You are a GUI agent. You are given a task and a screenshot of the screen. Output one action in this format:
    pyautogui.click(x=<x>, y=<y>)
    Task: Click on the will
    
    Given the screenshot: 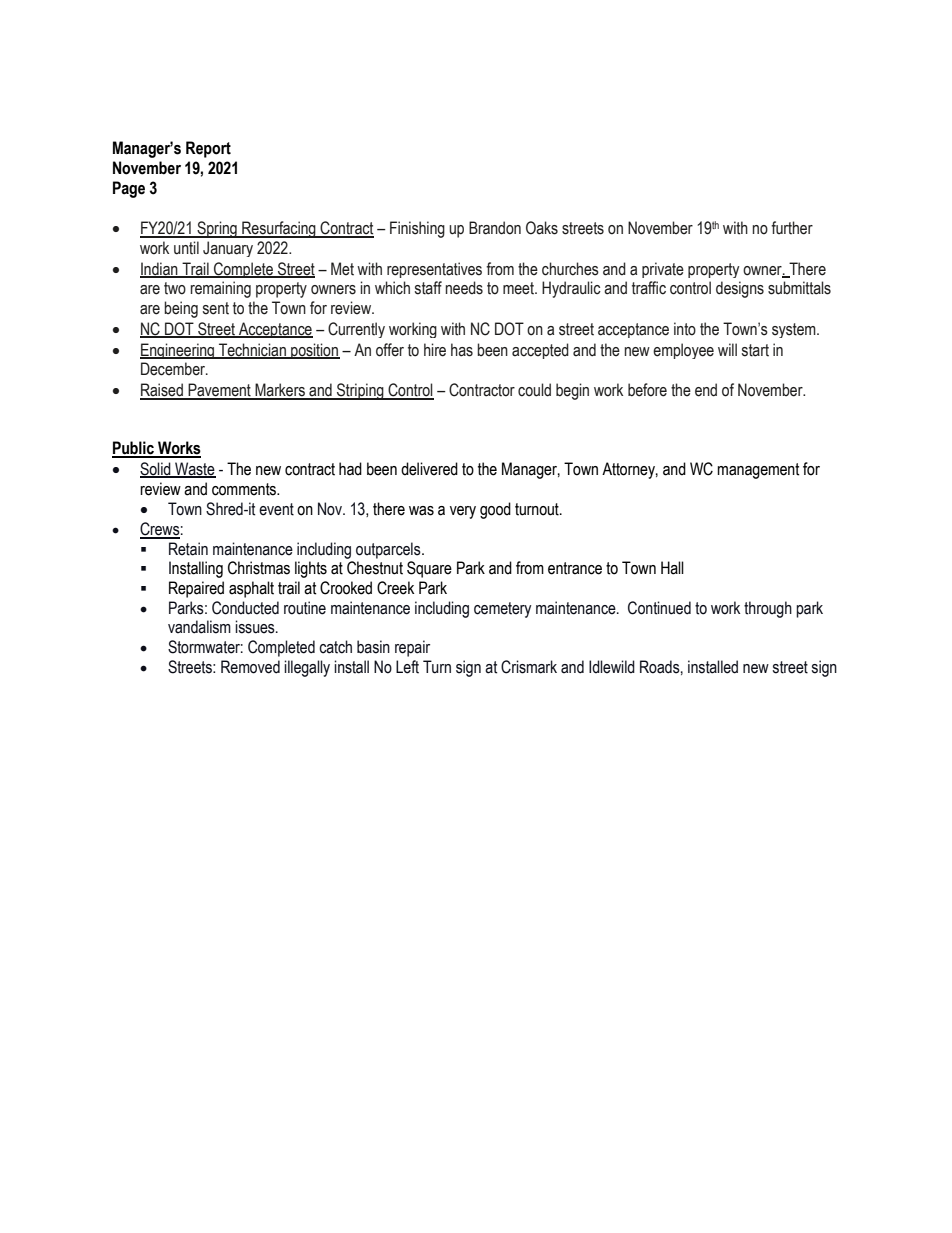 What is the action you would take?
    pyautogui.click(x=727, y=349)
